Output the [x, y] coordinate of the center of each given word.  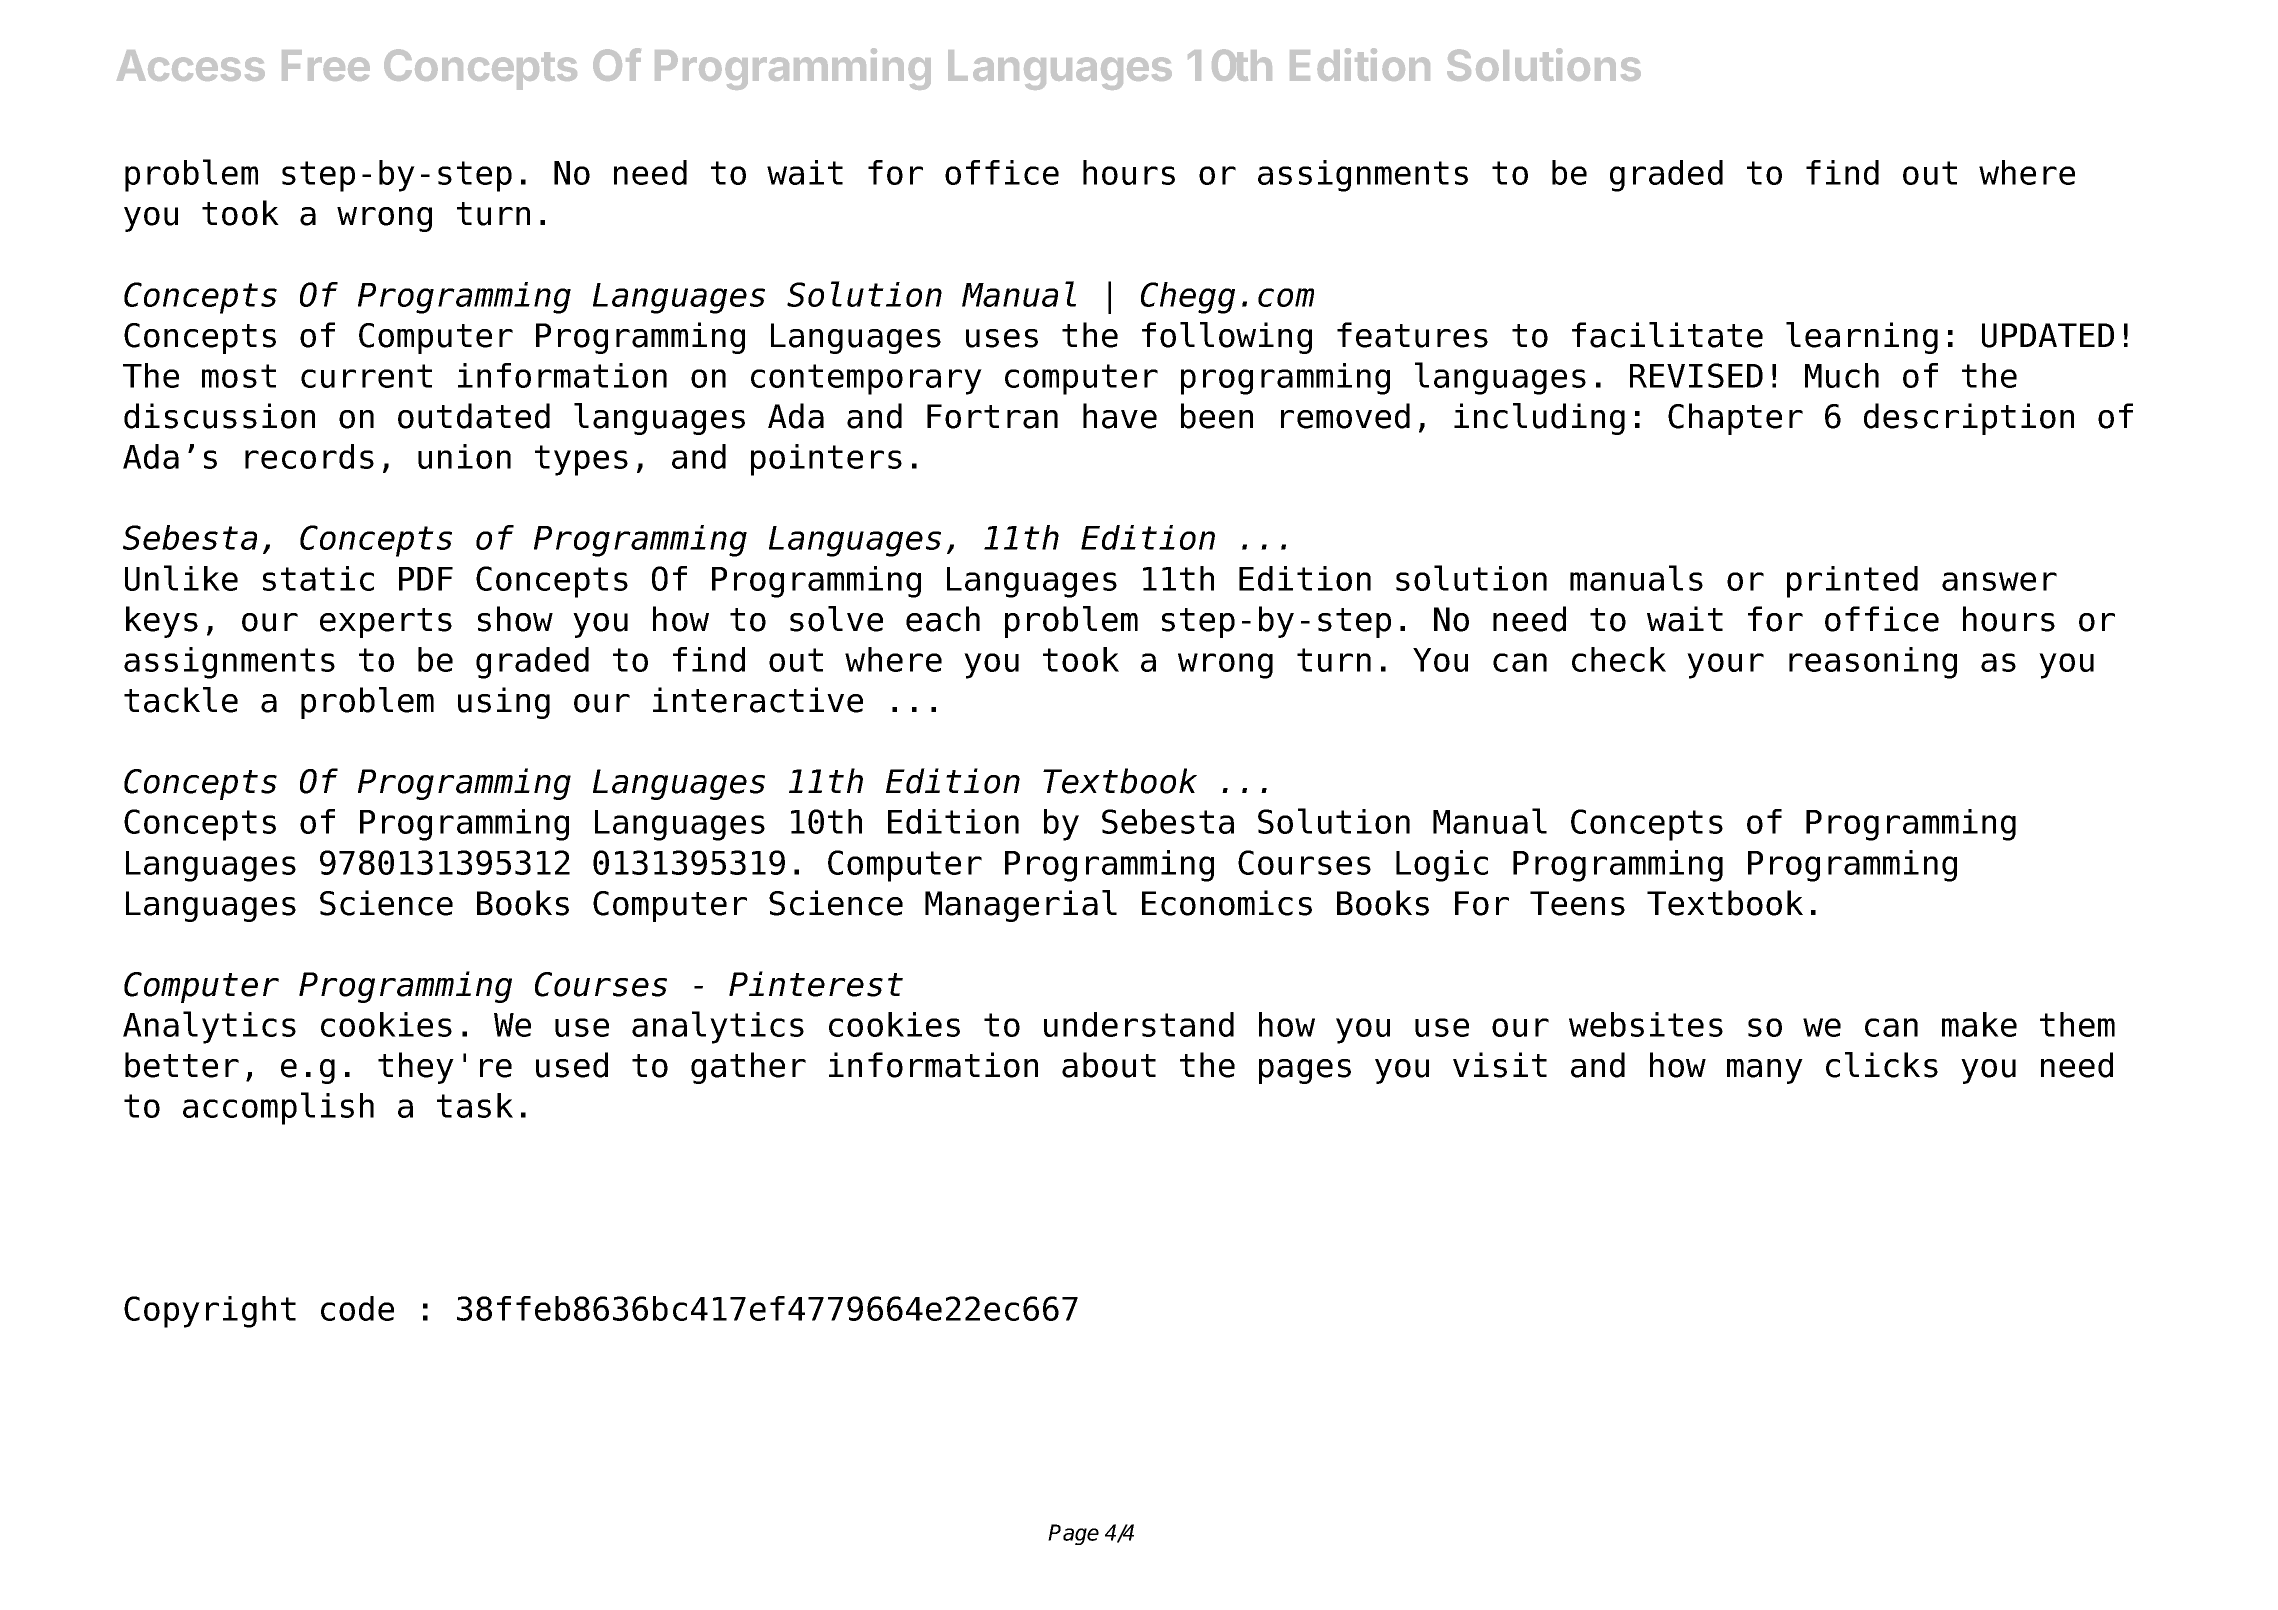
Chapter [1735, 419]
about [1109, 1065]
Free [326, 65]
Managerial [1021, 906]
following [1227, 338]
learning [1862, 338]
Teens [1577, 903]
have [1120, 416]
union [464, 456]
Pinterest [816, 984]
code [357, 1308]
